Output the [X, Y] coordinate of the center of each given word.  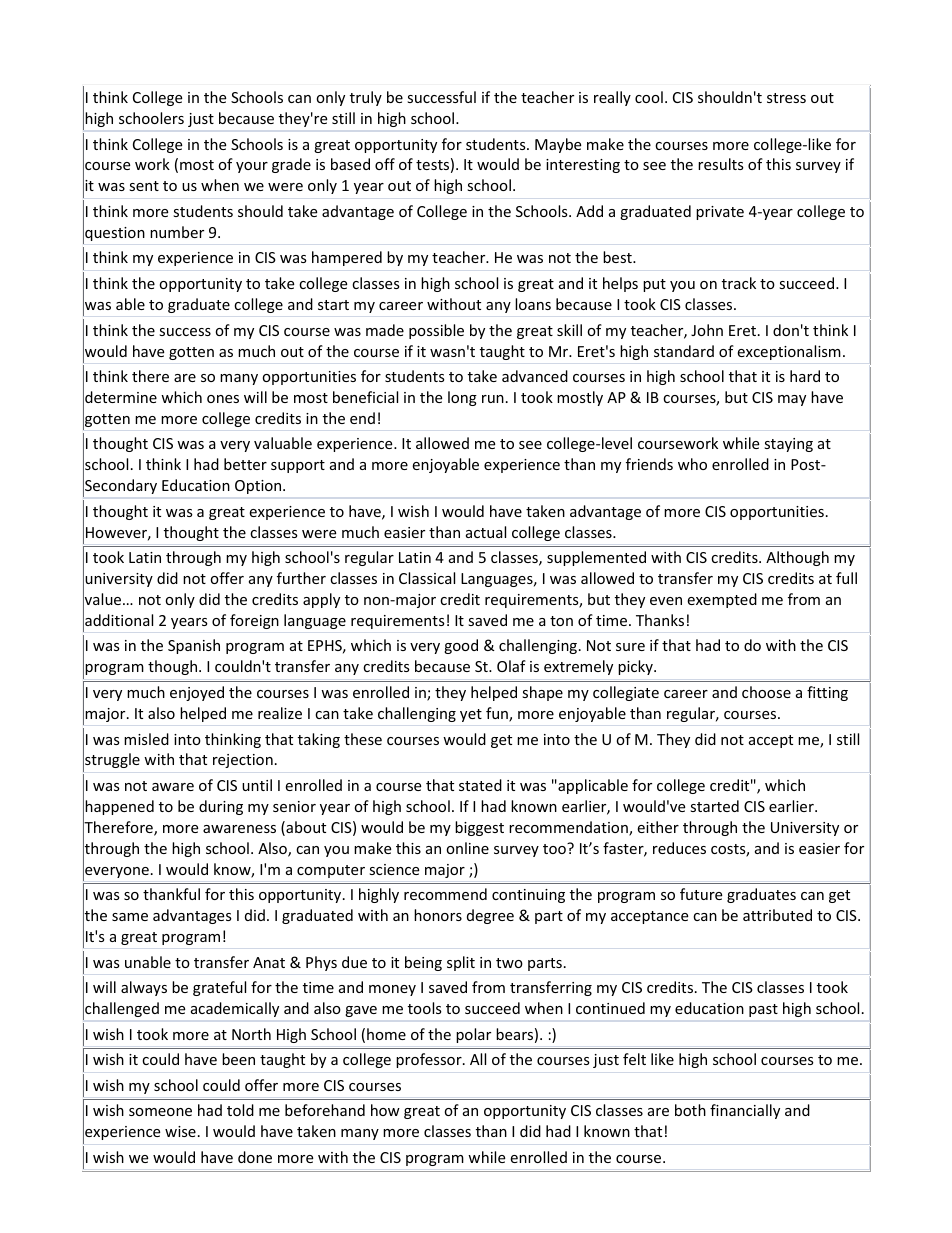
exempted [722, 600]
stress [786, 98]
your [252, 167]
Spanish [194, 646]
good [461, 646]
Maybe [558, 145]
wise [180, 1131]
